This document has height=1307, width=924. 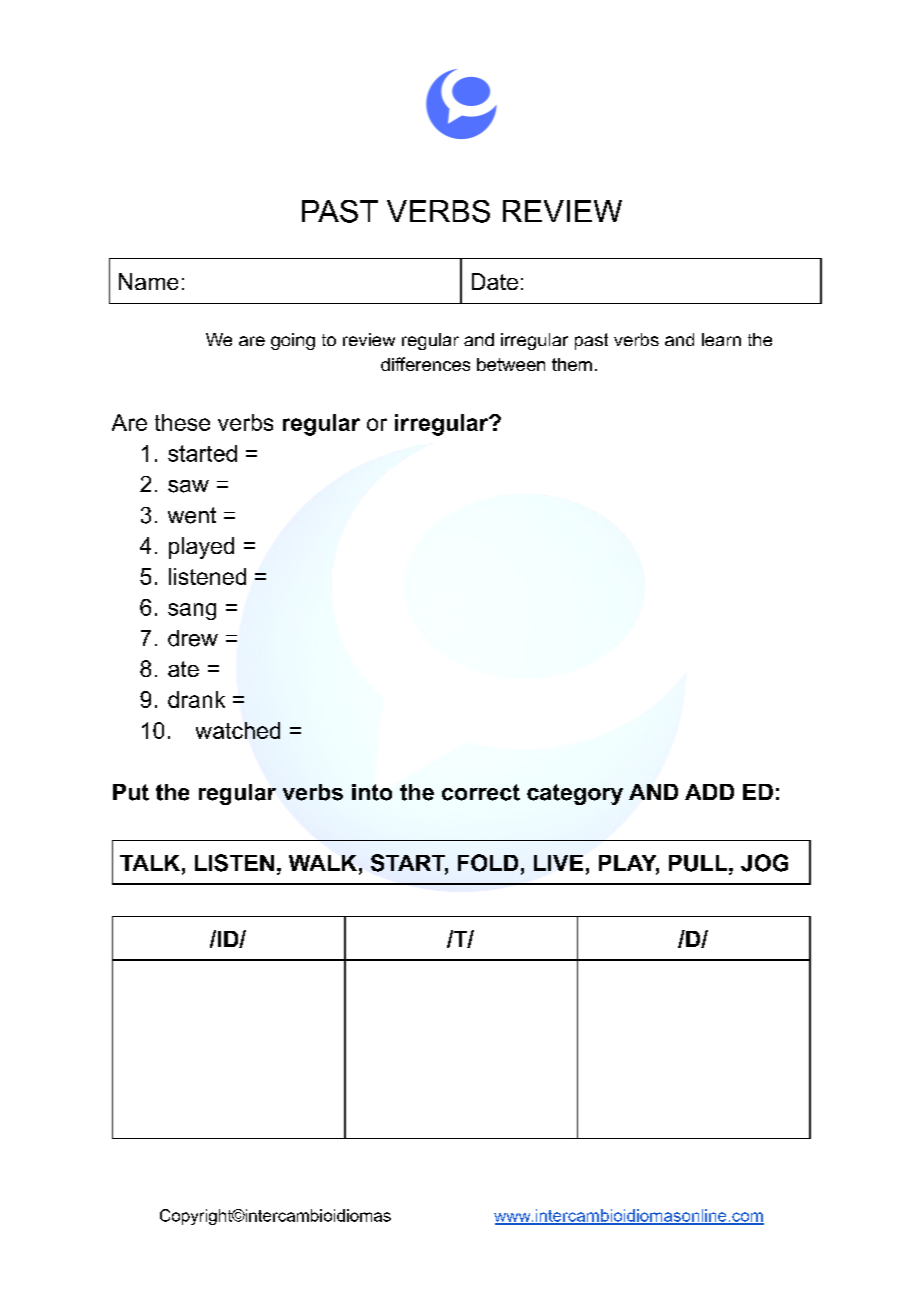 I want to click on watched, so click(x=238, y=730).
